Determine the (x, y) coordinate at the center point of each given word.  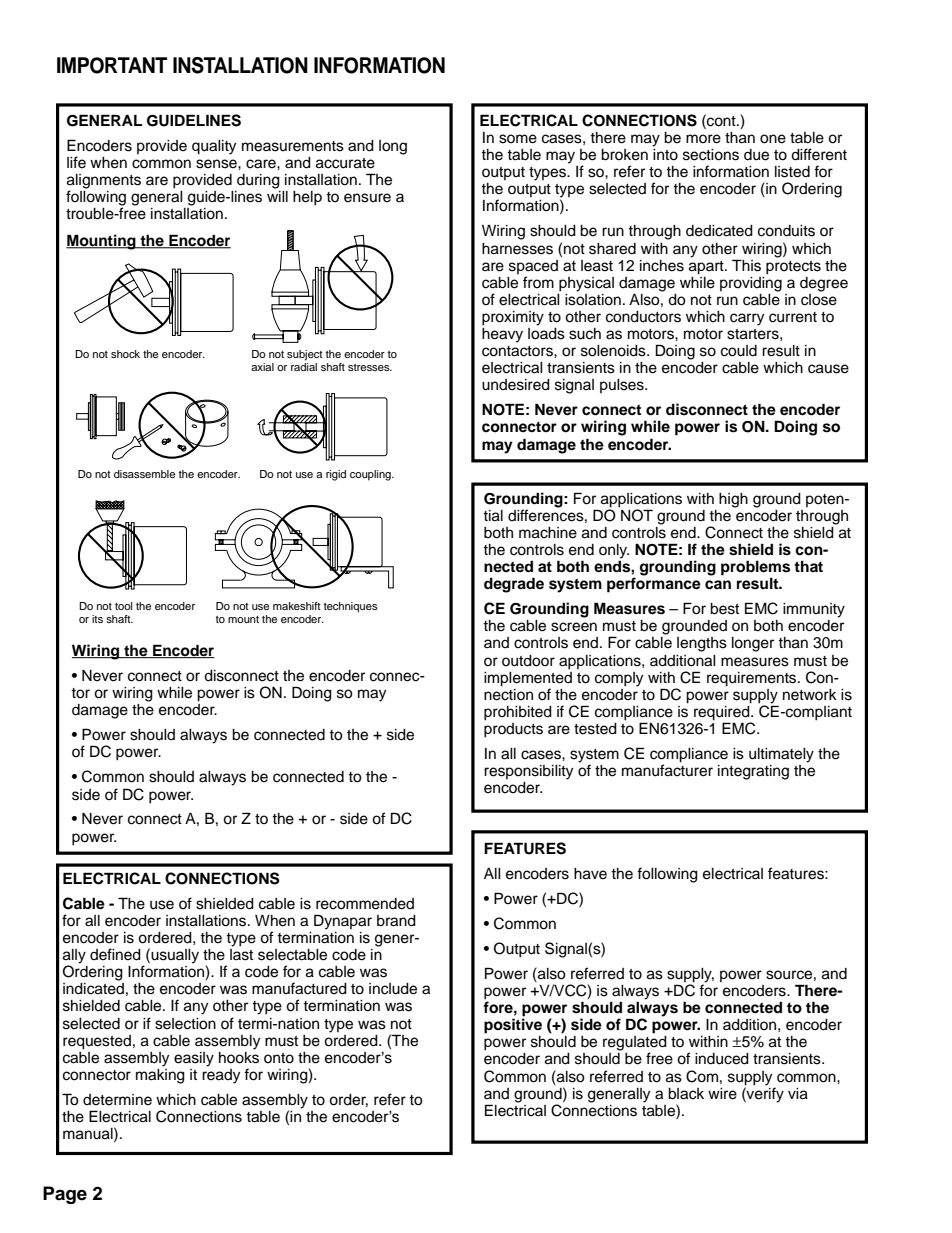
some (518, 139)
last (241, 953)
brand (396, 921)
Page (65, 1195)
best (724, 609)
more (703, 139)
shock (125, 354)
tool (123, 606)
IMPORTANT (112, 65)
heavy (502, 334)
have (590, 874)
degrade (514, 585)
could (739, 351)
